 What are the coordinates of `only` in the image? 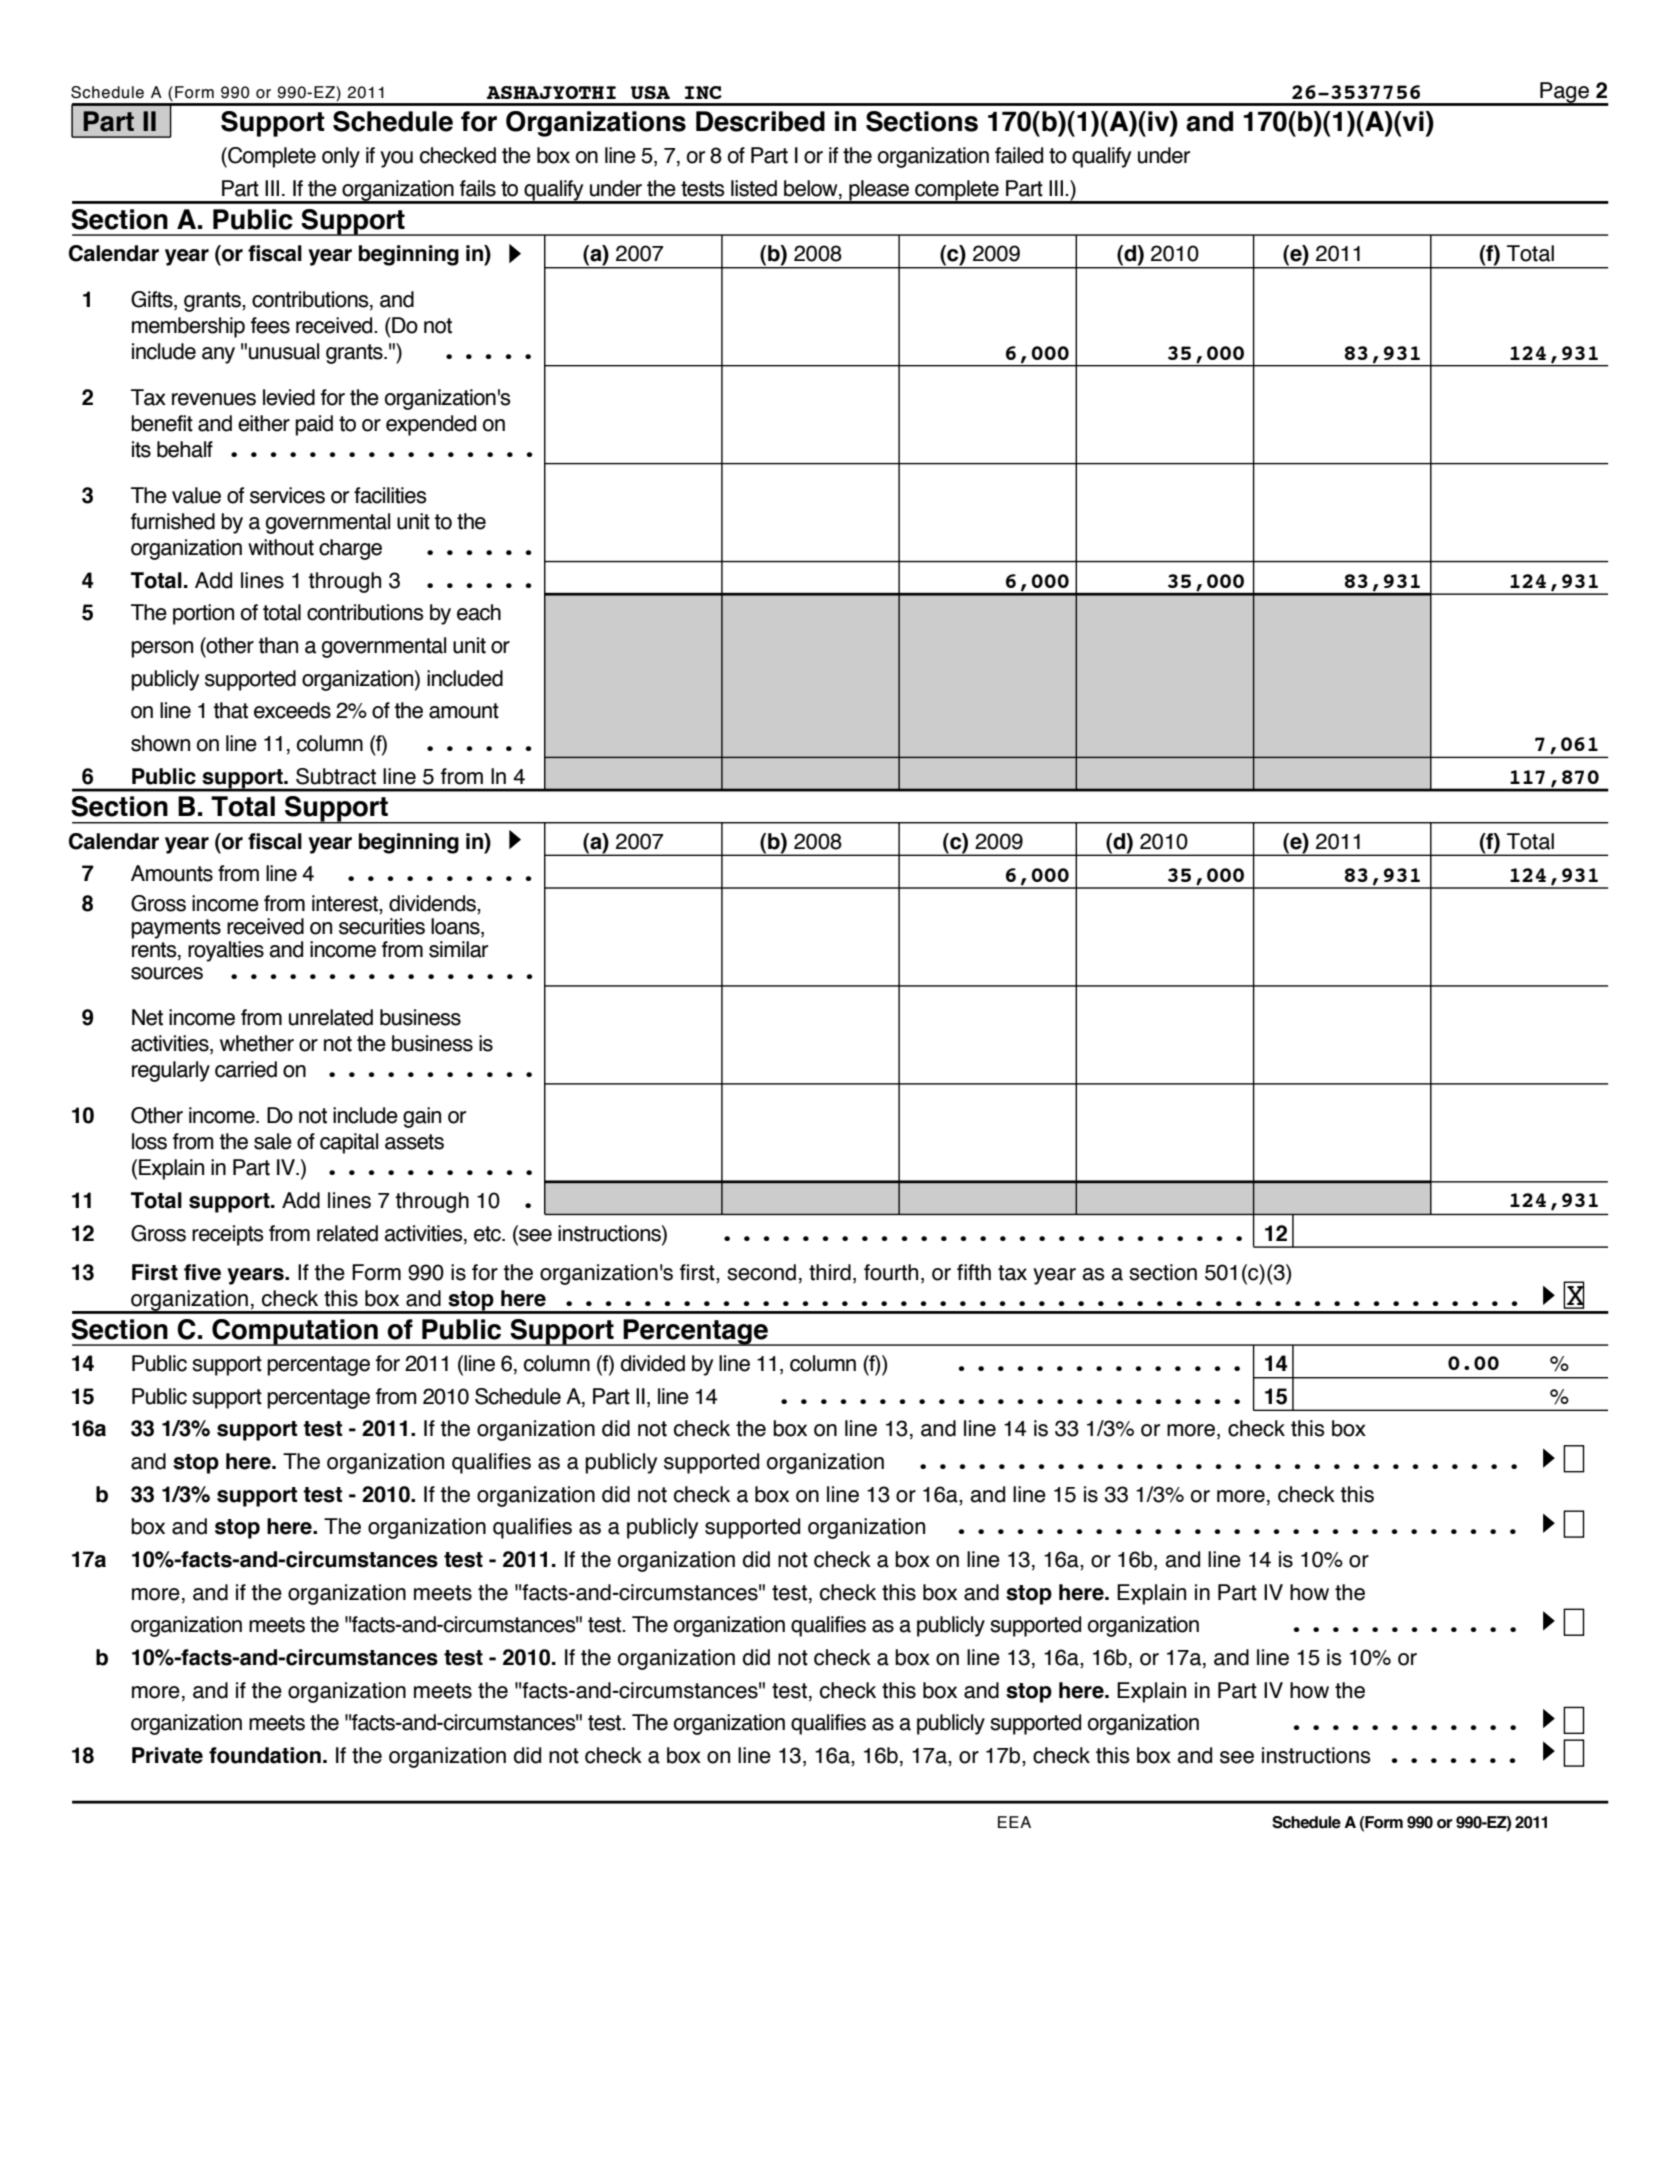 It's located at (341, 157).
